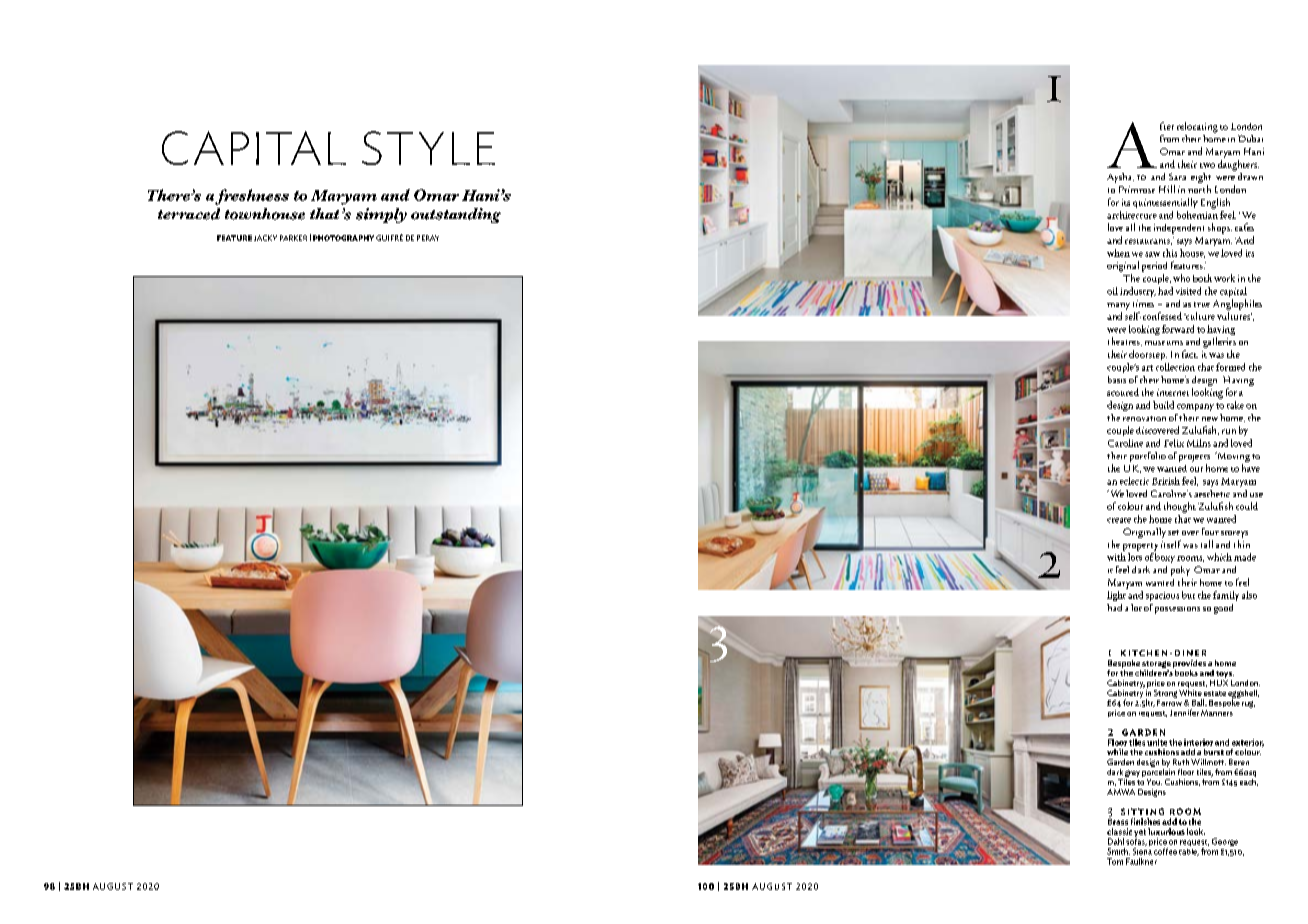  Describe the element at coordinates (1177, 610) in the page. I see `possessions` at that location.
